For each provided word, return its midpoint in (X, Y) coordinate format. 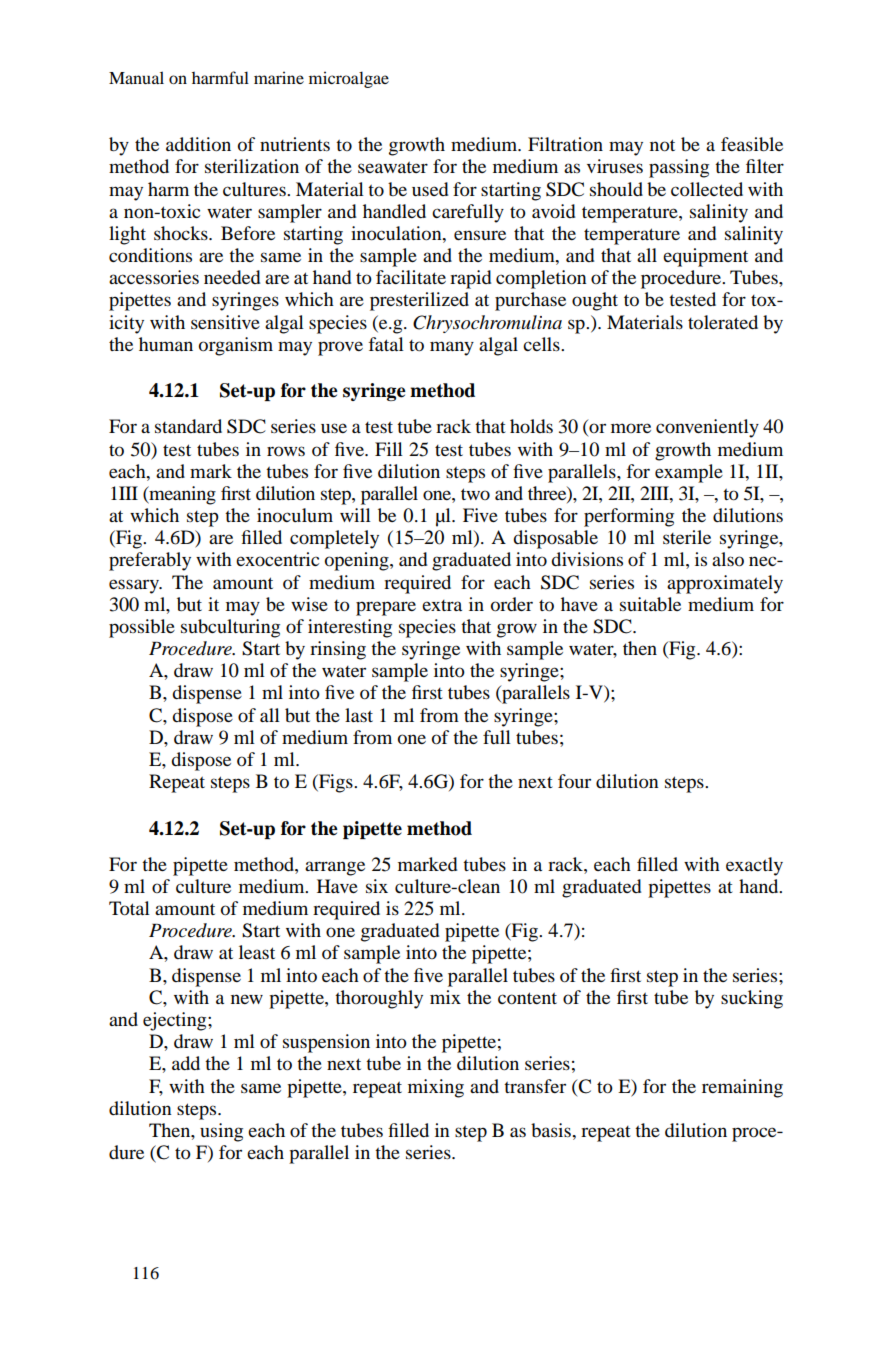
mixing (436, 1088)
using (221, 1132)
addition (198, 144)
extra (442, 605)
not (662, 145)
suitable (650, 604)
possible (142, 628)
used (430, 189)
